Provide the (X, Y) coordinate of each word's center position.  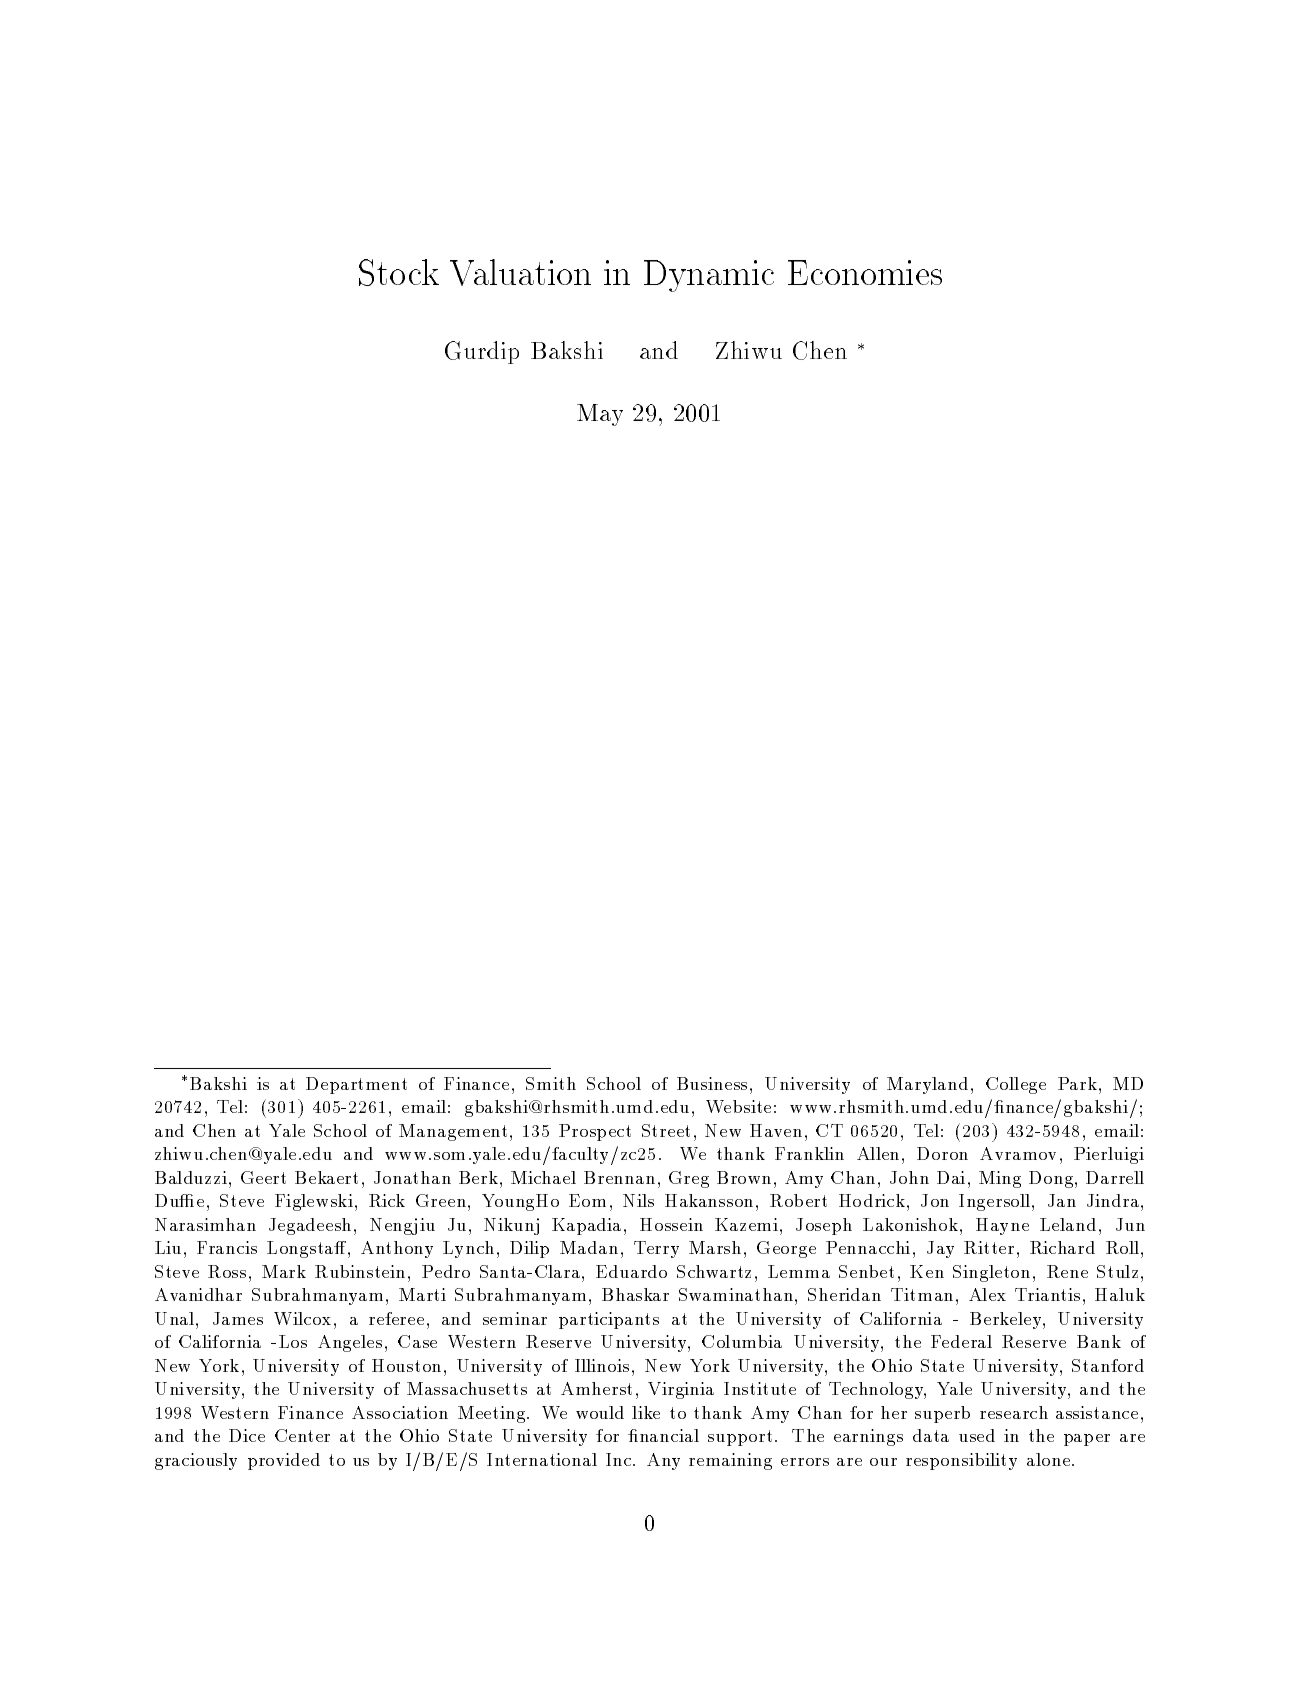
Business (712, 1083)
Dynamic (709, 276)
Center (302, 1435)
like (646, 1412)
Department (356, 1085)
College (1016, 1085)
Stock (399, 272)
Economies (865, 272)
